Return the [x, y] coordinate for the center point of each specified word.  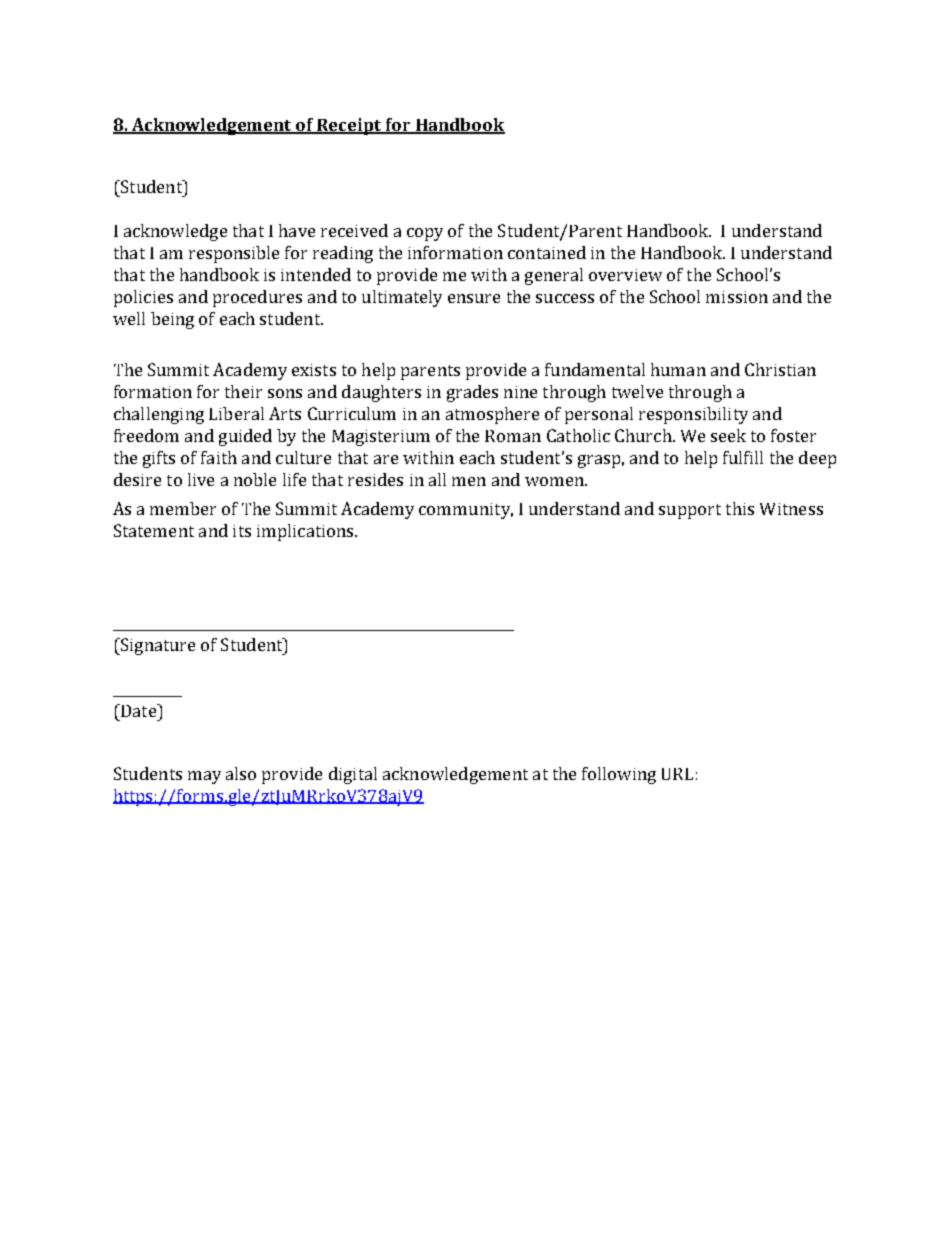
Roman [513, 436]
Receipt [350, 126]
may [204, 777]
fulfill [743, 457]
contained [547, 252]
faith [219, 457]
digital [353, 775]
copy [425, 234]
